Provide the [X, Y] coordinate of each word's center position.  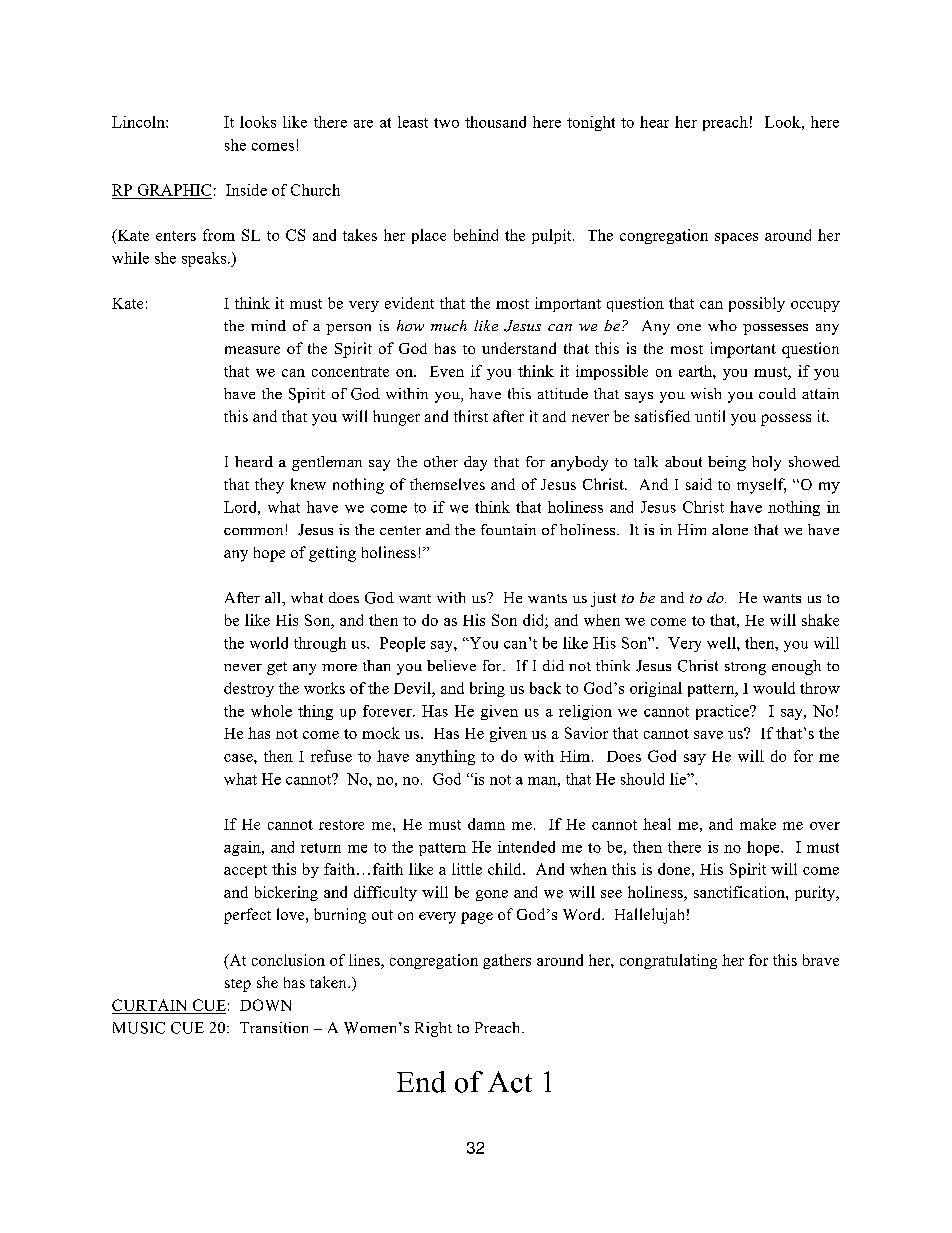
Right [433, 1029]
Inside [246, 190]
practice [723, 712]
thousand [495, 122]
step [238, 985]
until [710, 416]
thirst [471, 416]
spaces [736, 238]
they [269, 486]
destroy [249, 689]
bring [487, 689]
